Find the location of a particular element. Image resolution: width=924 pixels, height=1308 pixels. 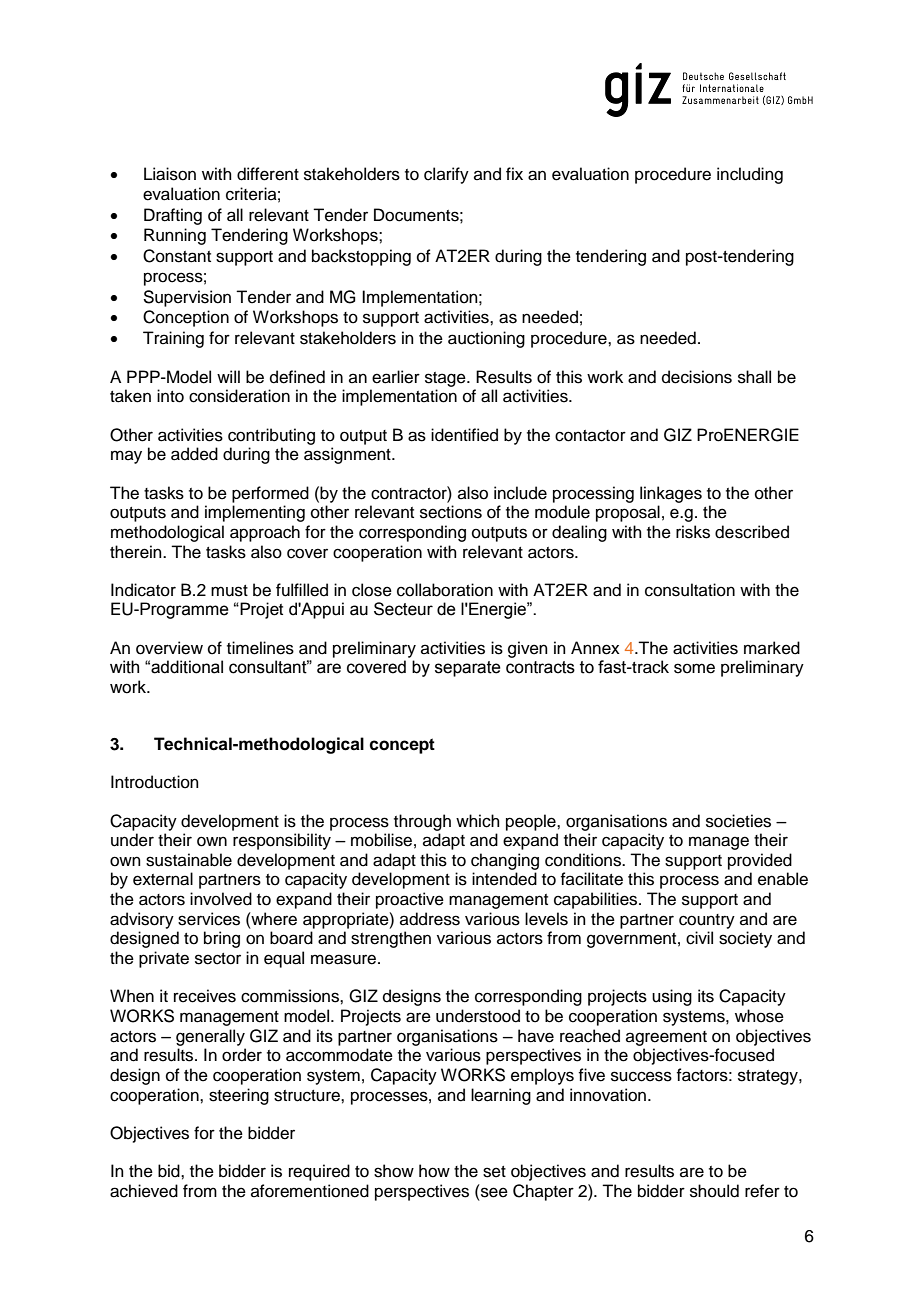

clarify is located at coordinates (446, 175).
